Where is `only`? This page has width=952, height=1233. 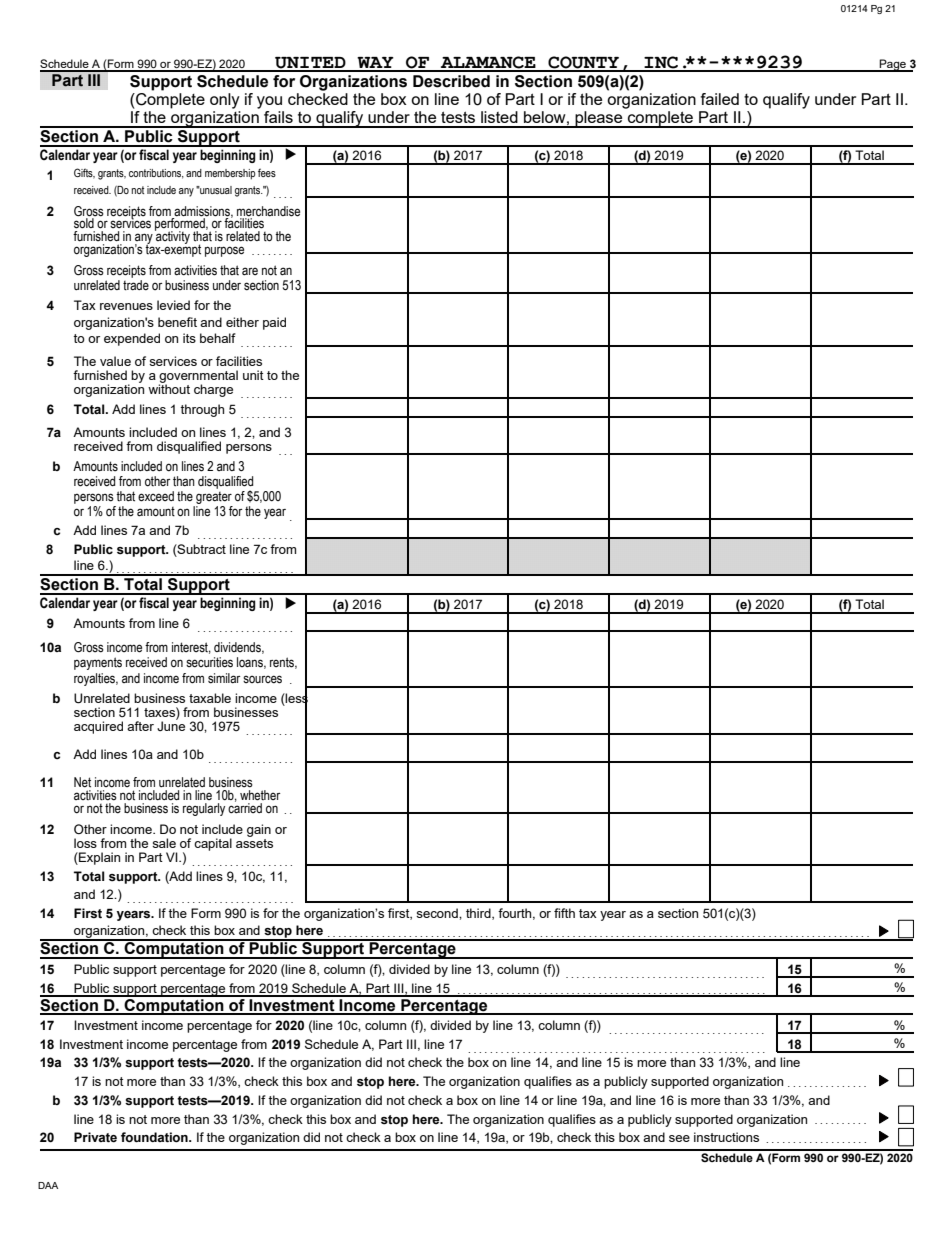 only is located at coordinates (225, 101).
